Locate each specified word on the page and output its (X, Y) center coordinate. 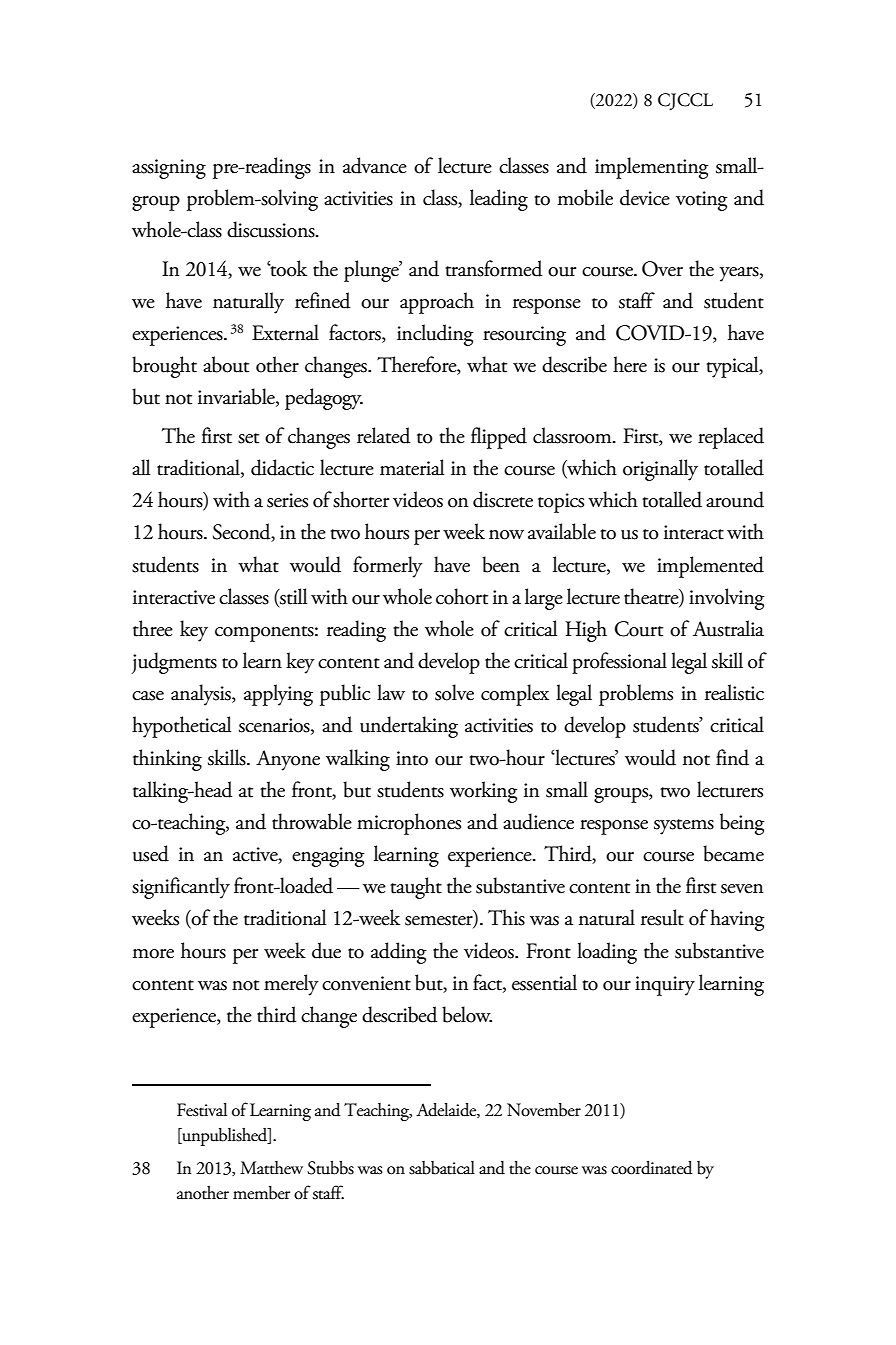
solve (454, 692)
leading (499, 200)
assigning (169, 169)
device (645, 197)
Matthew (271, 1168)
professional (619, 663)
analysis (202, 695)
